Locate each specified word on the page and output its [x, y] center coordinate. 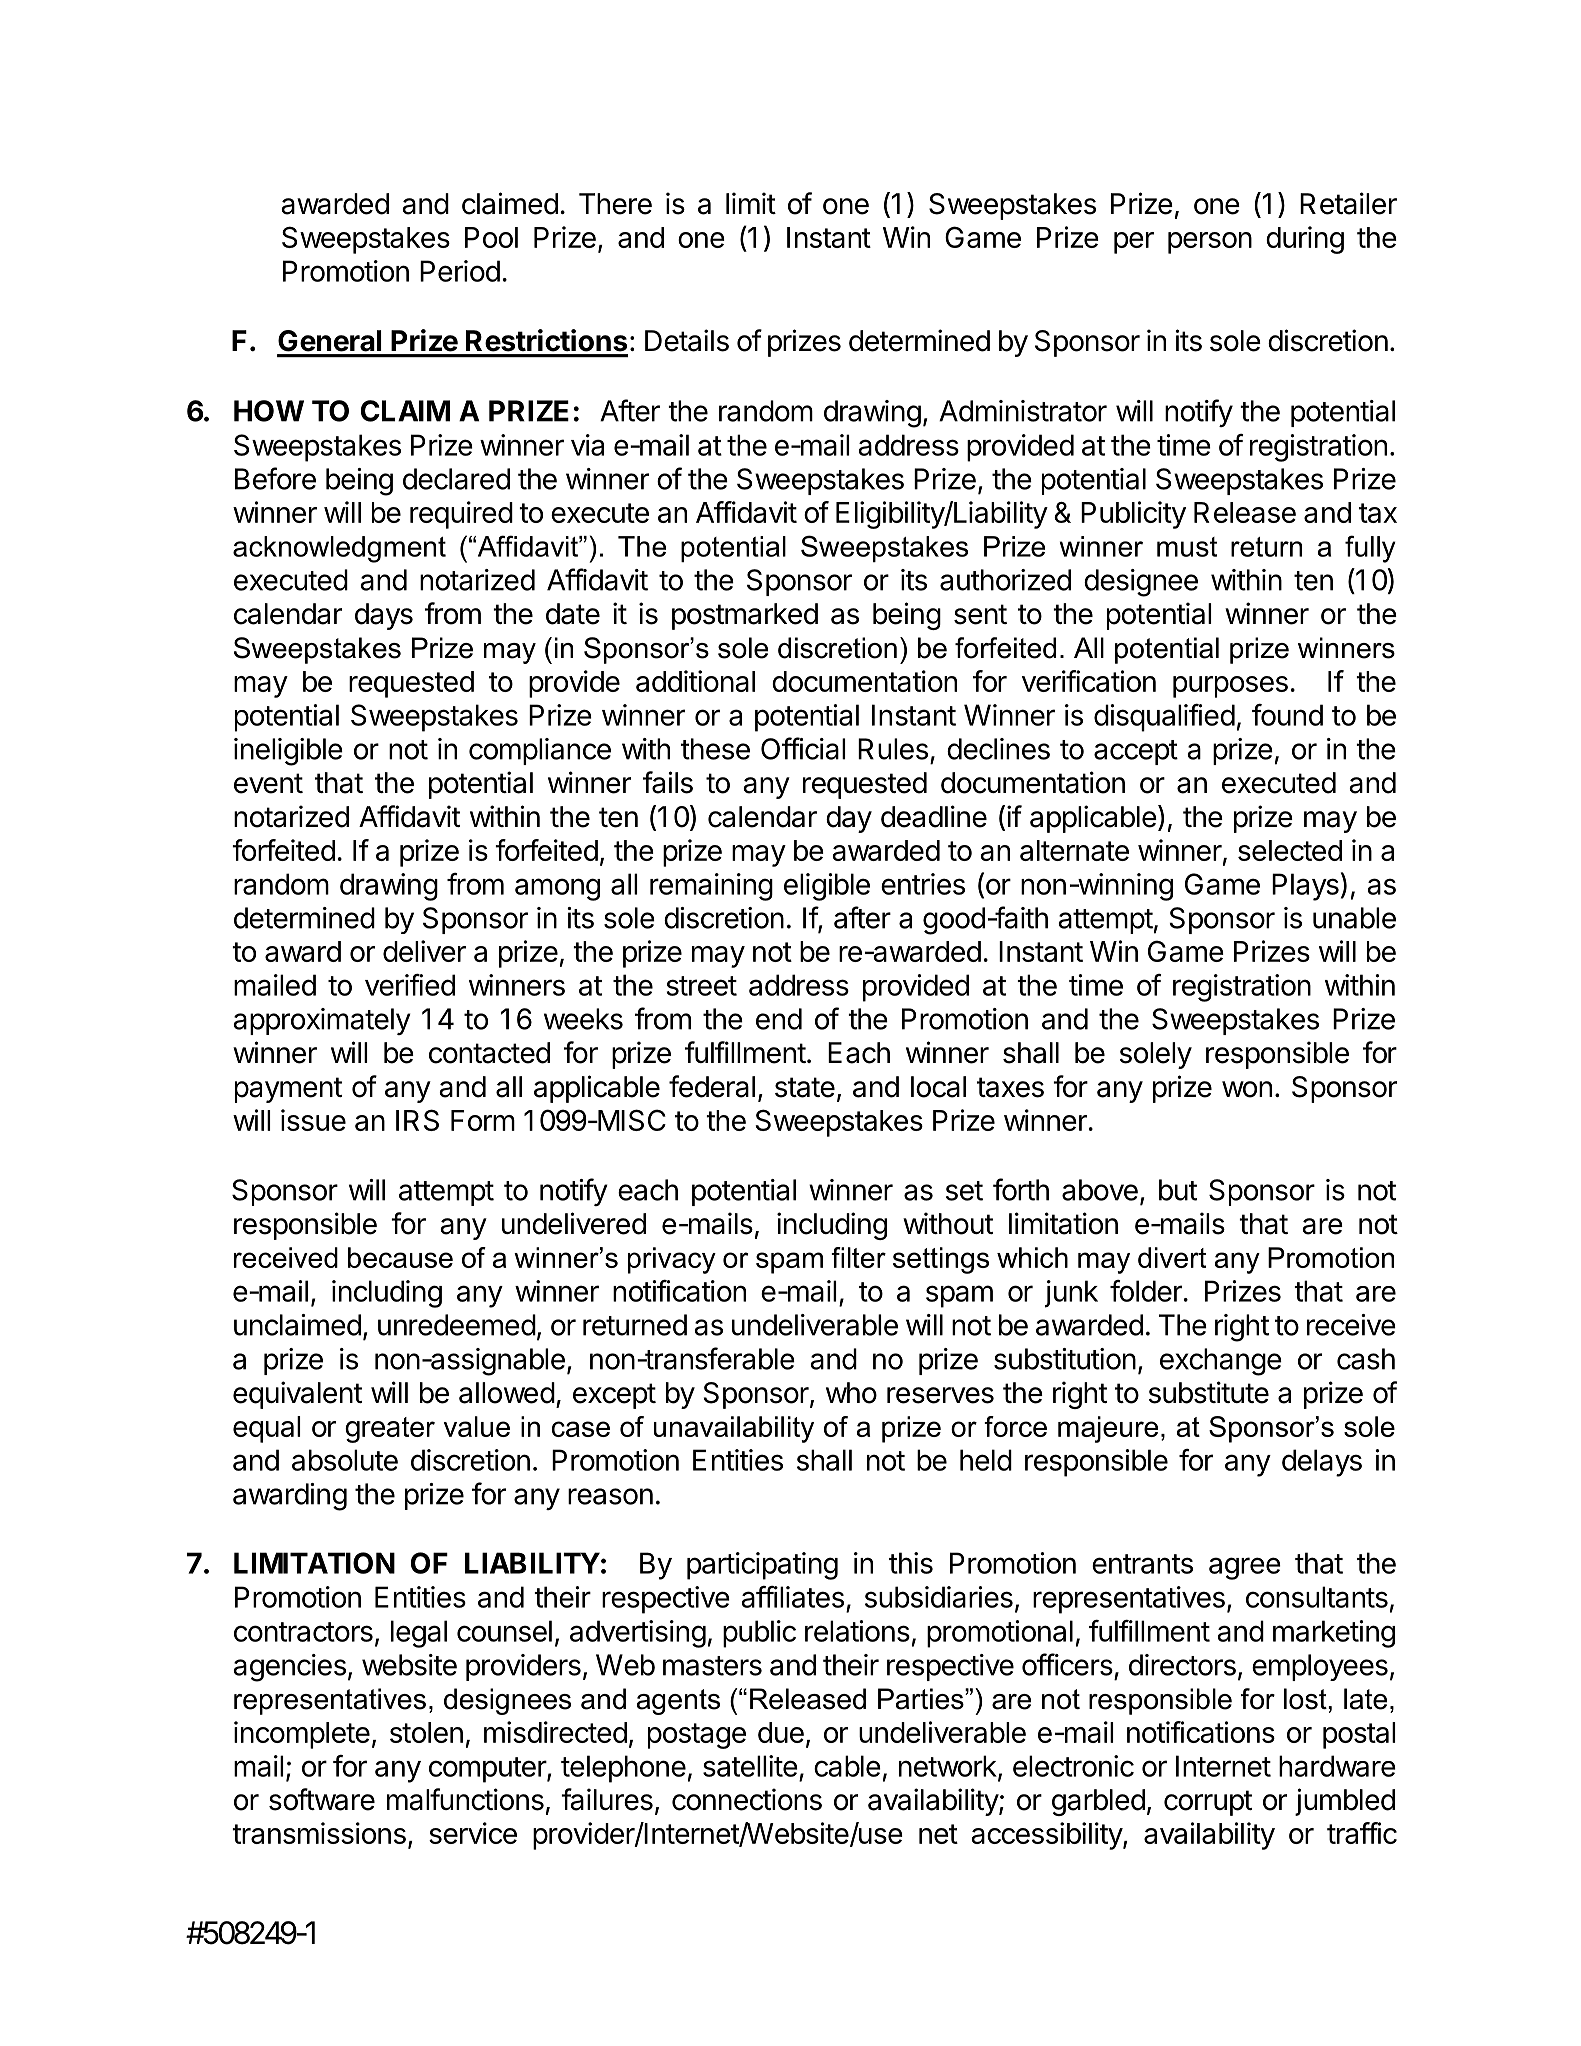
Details [687, 340]
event [268, 783]
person [1210, 243]
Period [460, 271]
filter [858, 1257]
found [1287, 715]
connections [747, 1799]
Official [803, 748]
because [400, 1257]
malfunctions [465, 1799]
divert [1172, 1257]
